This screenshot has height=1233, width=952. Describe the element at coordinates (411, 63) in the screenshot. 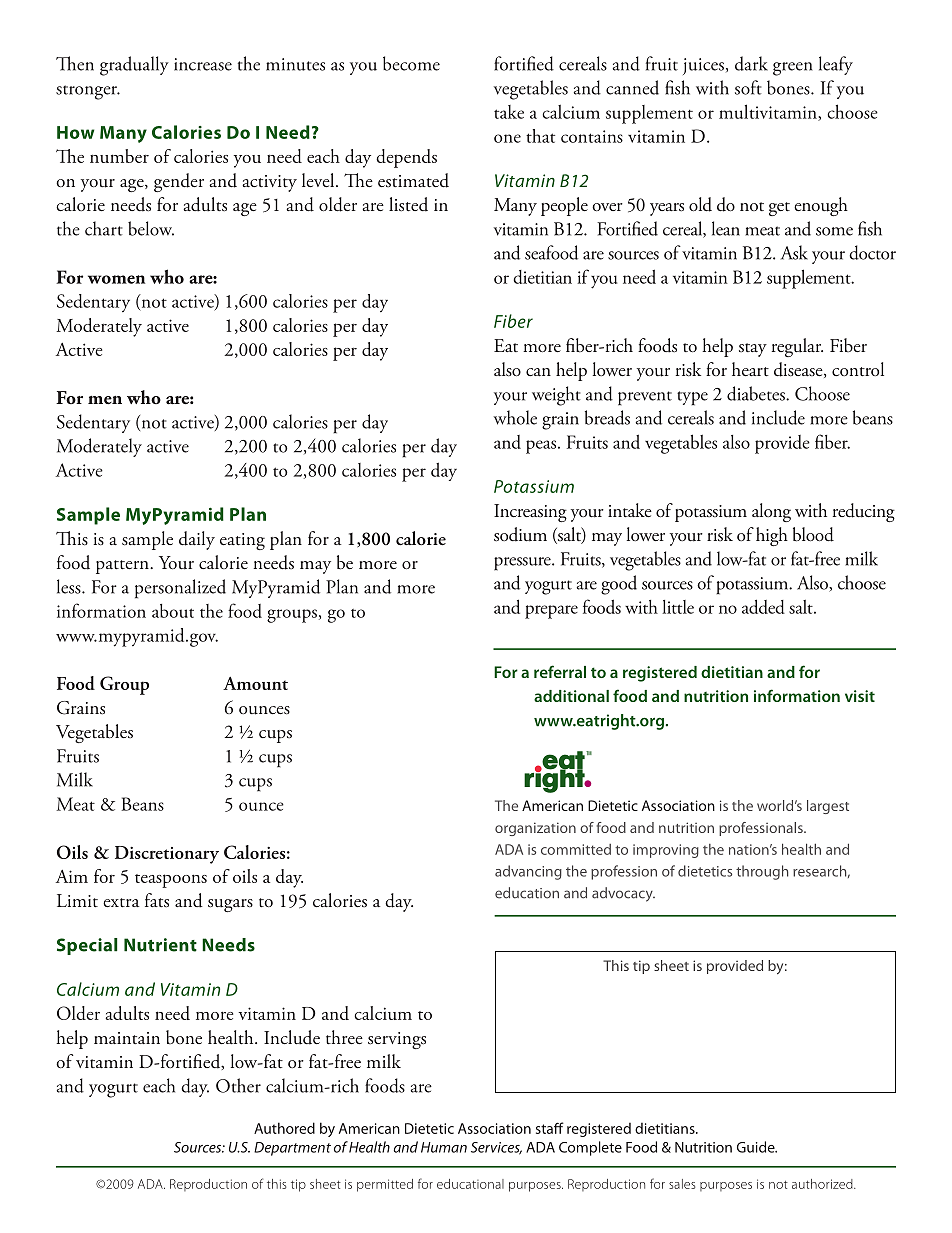

I see `become` at that location.
